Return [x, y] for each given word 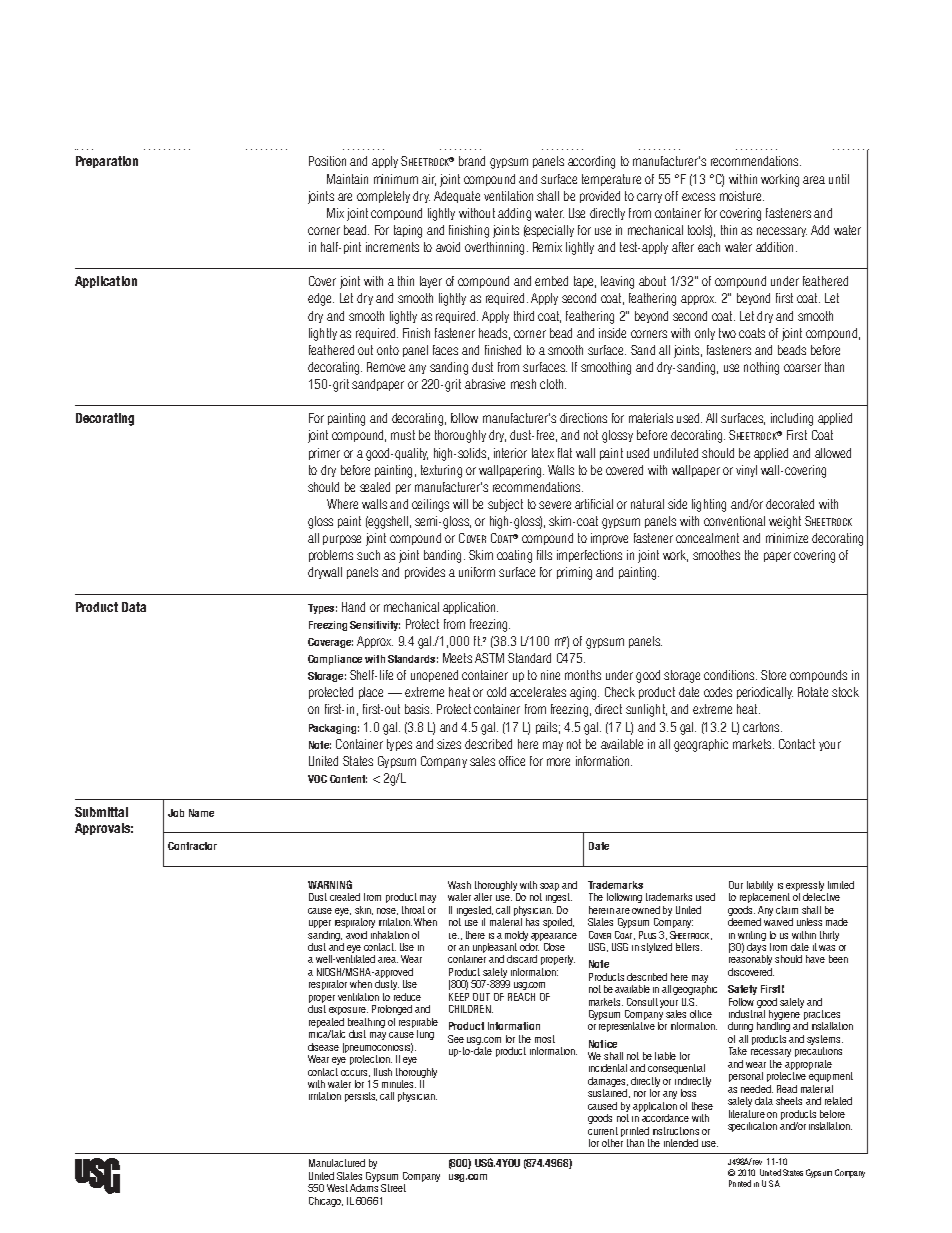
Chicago [326, 1202]
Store [773, 675]
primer [324, 454]
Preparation [107, 162]
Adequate [457, 197]
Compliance [335, 660]
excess [698, 197]
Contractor [192, 846]
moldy [516, 936]
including [792, 419]
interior [510, 453]
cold [496, 692]
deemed [744, 920]
